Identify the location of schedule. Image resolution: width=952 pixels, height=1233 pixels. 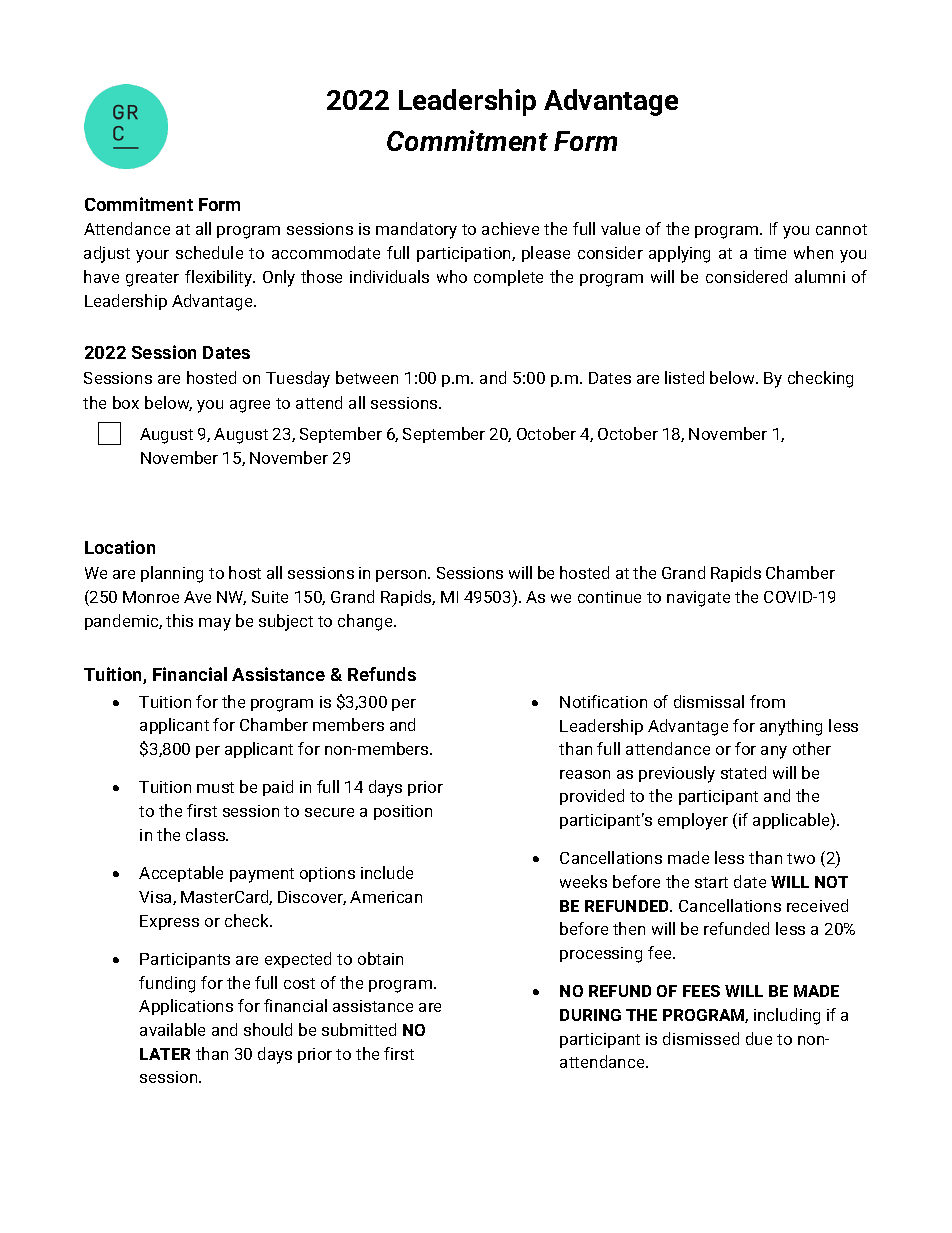
(209, 252).
